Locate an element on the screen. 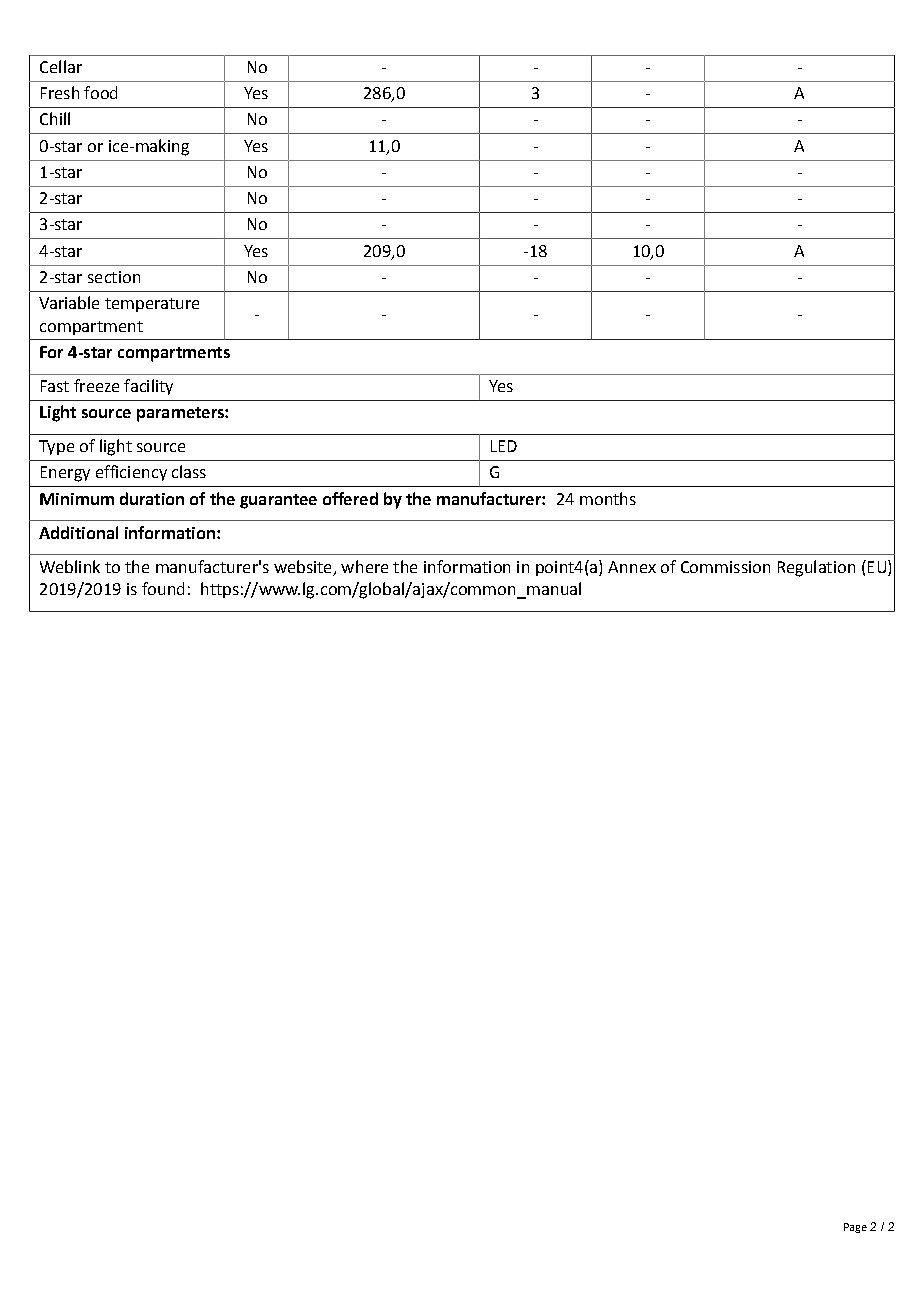 The image size is (924, 1308). LED is located at coordinates (504, 446).
